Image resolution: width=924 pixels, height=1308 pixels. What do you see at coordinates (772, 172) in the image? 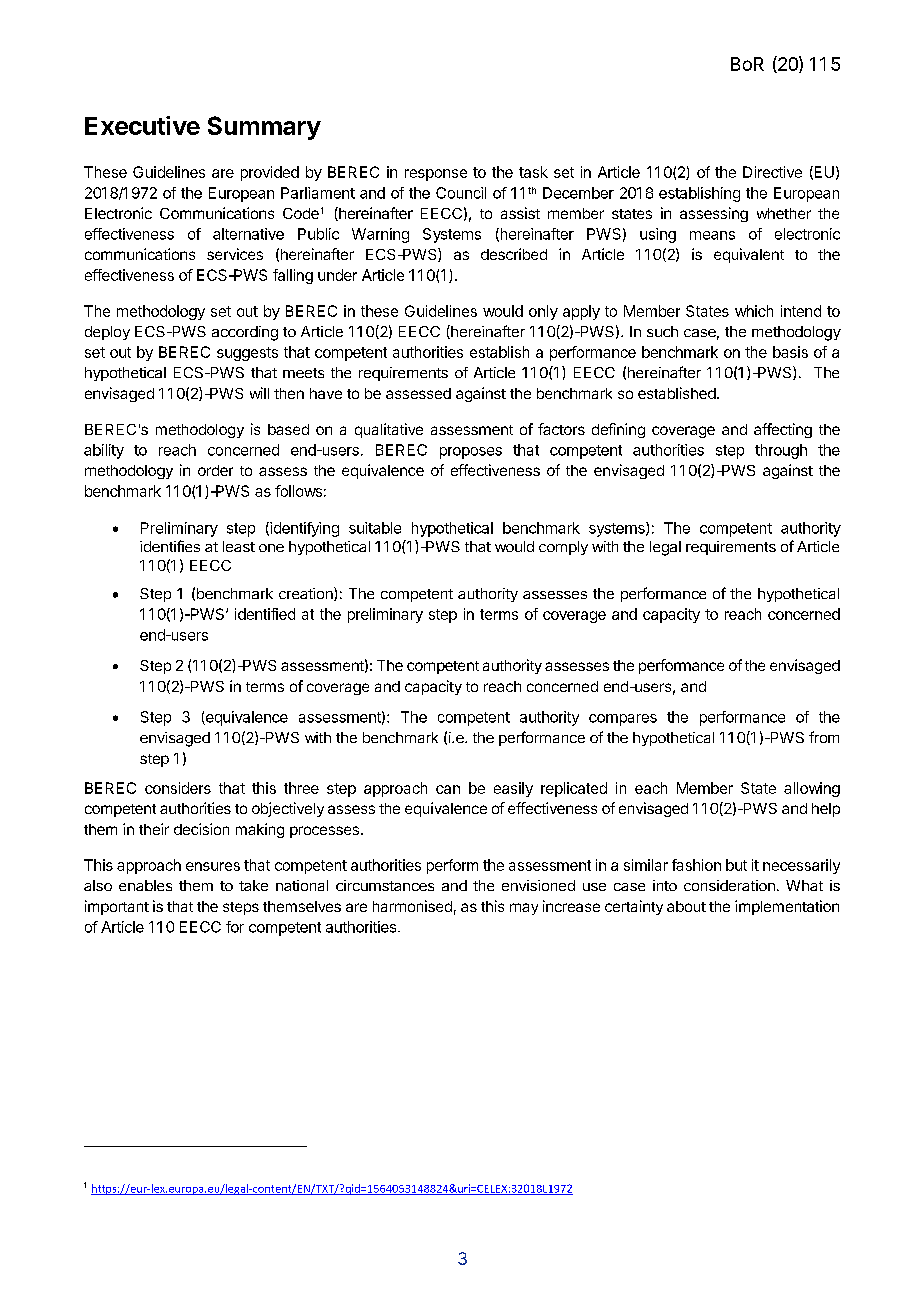
I see `Directive` at bounding box center [772, 172].
